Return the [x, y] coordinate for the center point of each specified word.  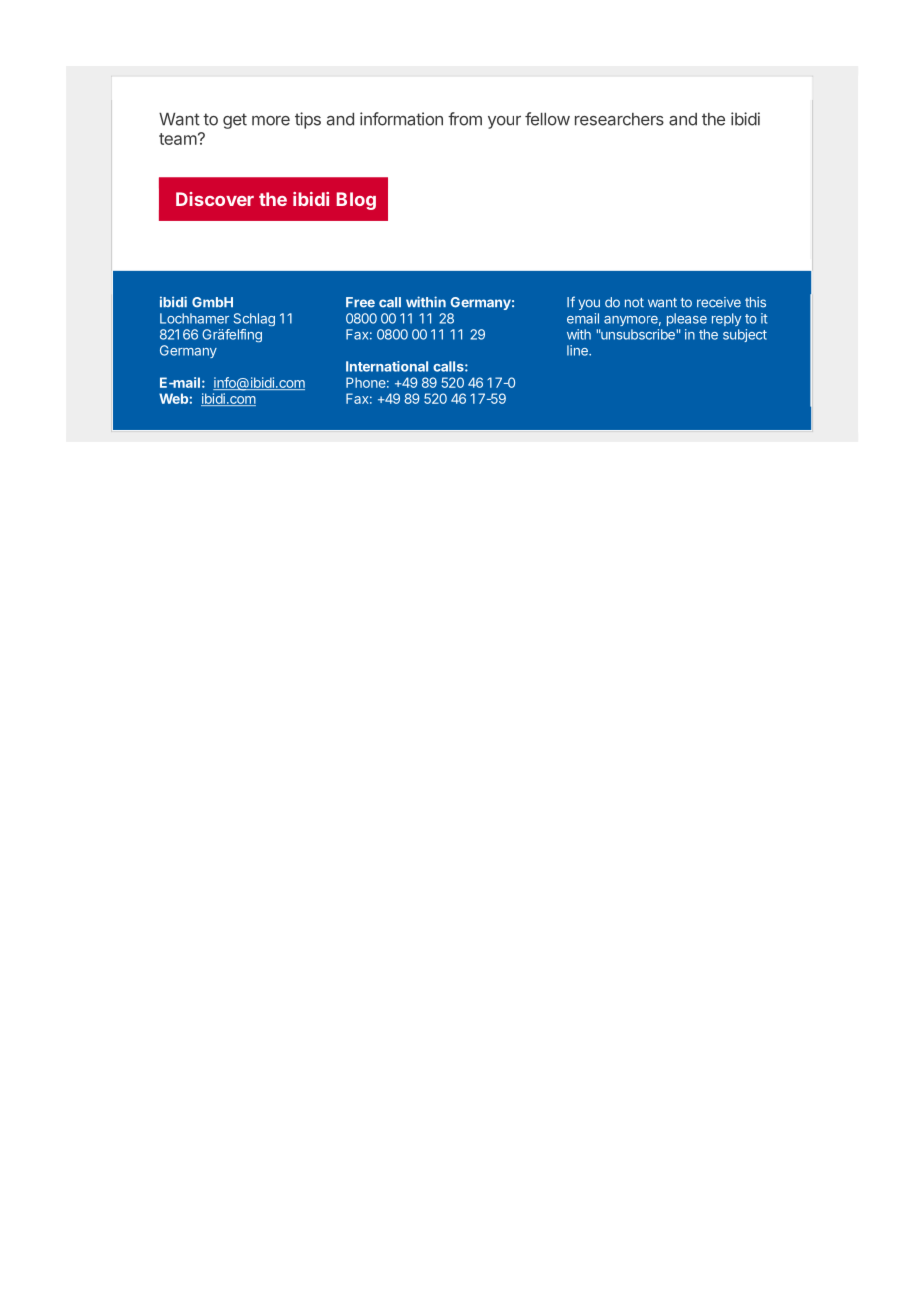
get [235, 121]
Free [360, 302]
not [634, 303]
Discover [215, 199]
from [465, 119]
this [755, 302]
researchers [619, 119]
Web [173, 398]
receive [719, 302]
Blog [356, 201]
